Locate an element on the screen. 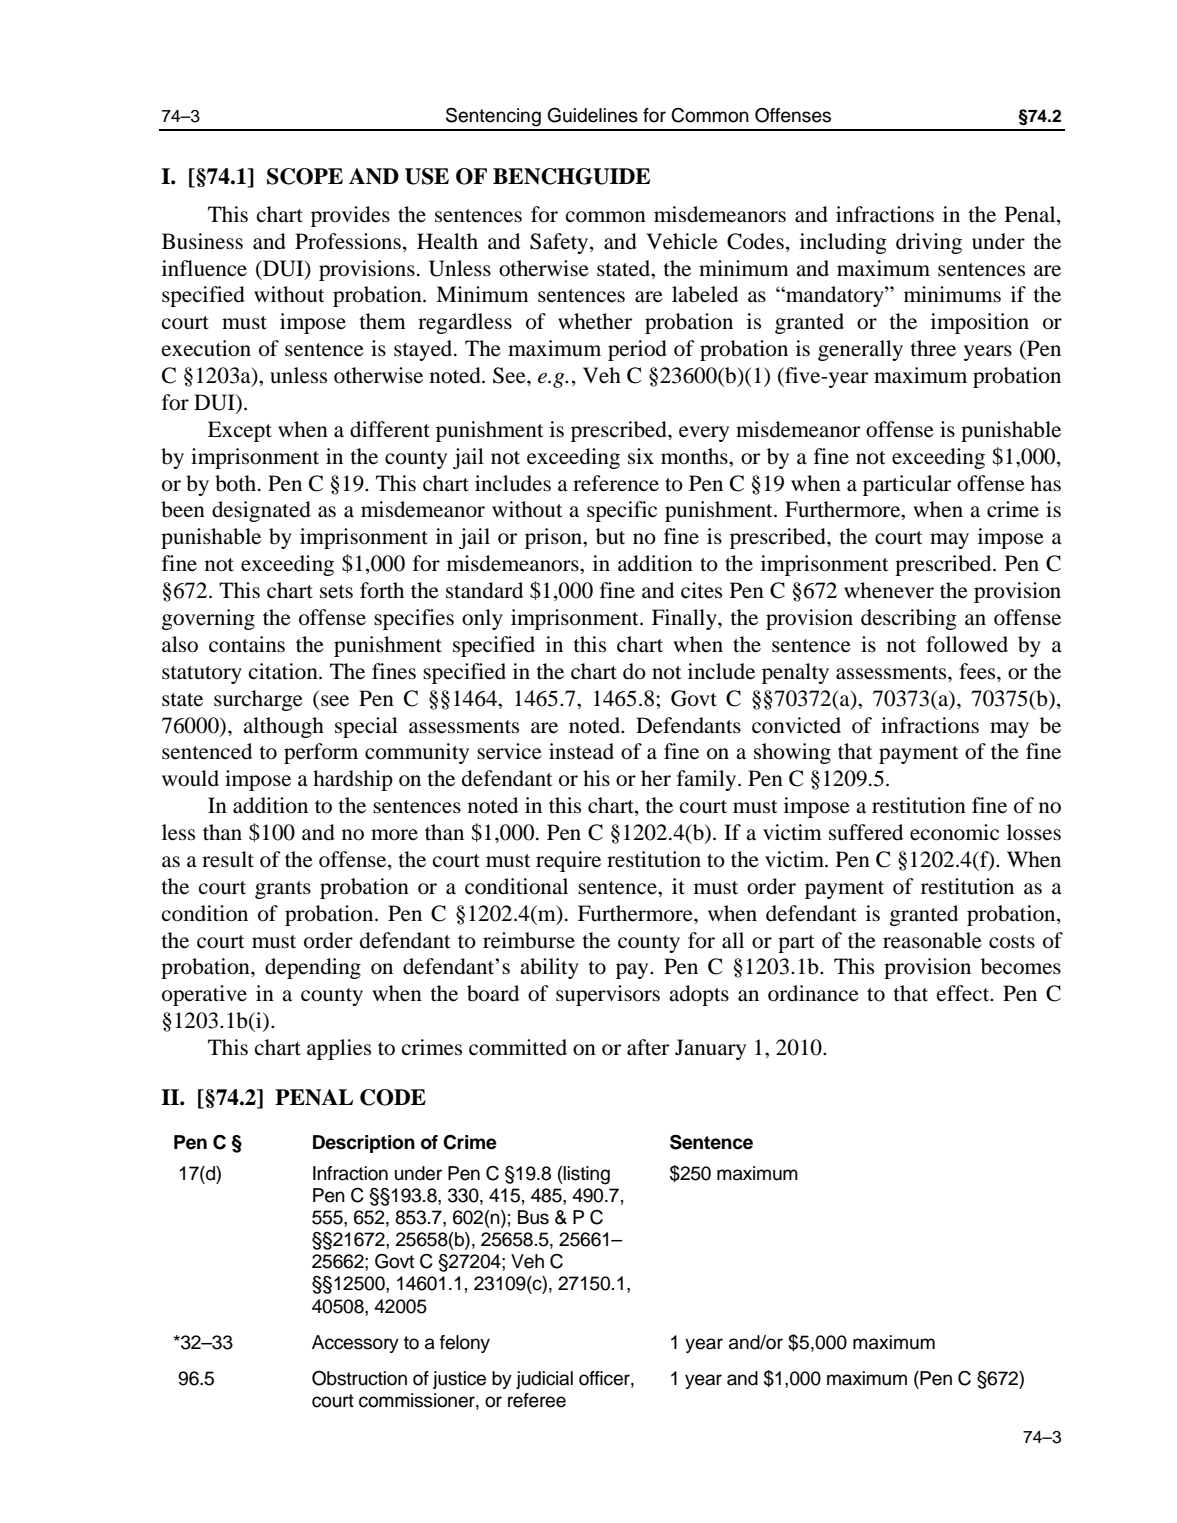 The width and height of the screenshot is (1177, 1523). referee is located at coordinates (537, 1400).
